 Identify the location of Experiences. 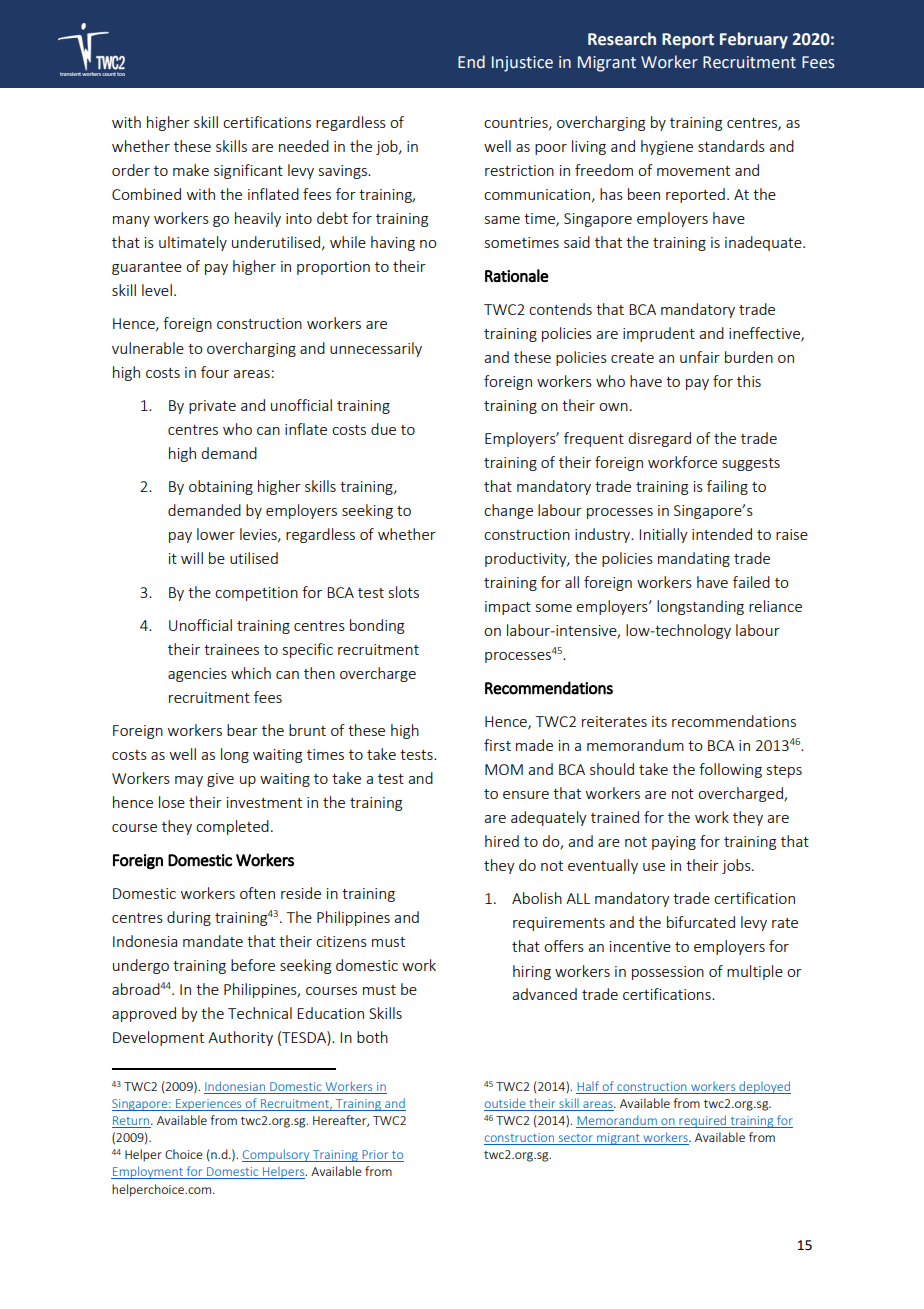
(209, 1105).
